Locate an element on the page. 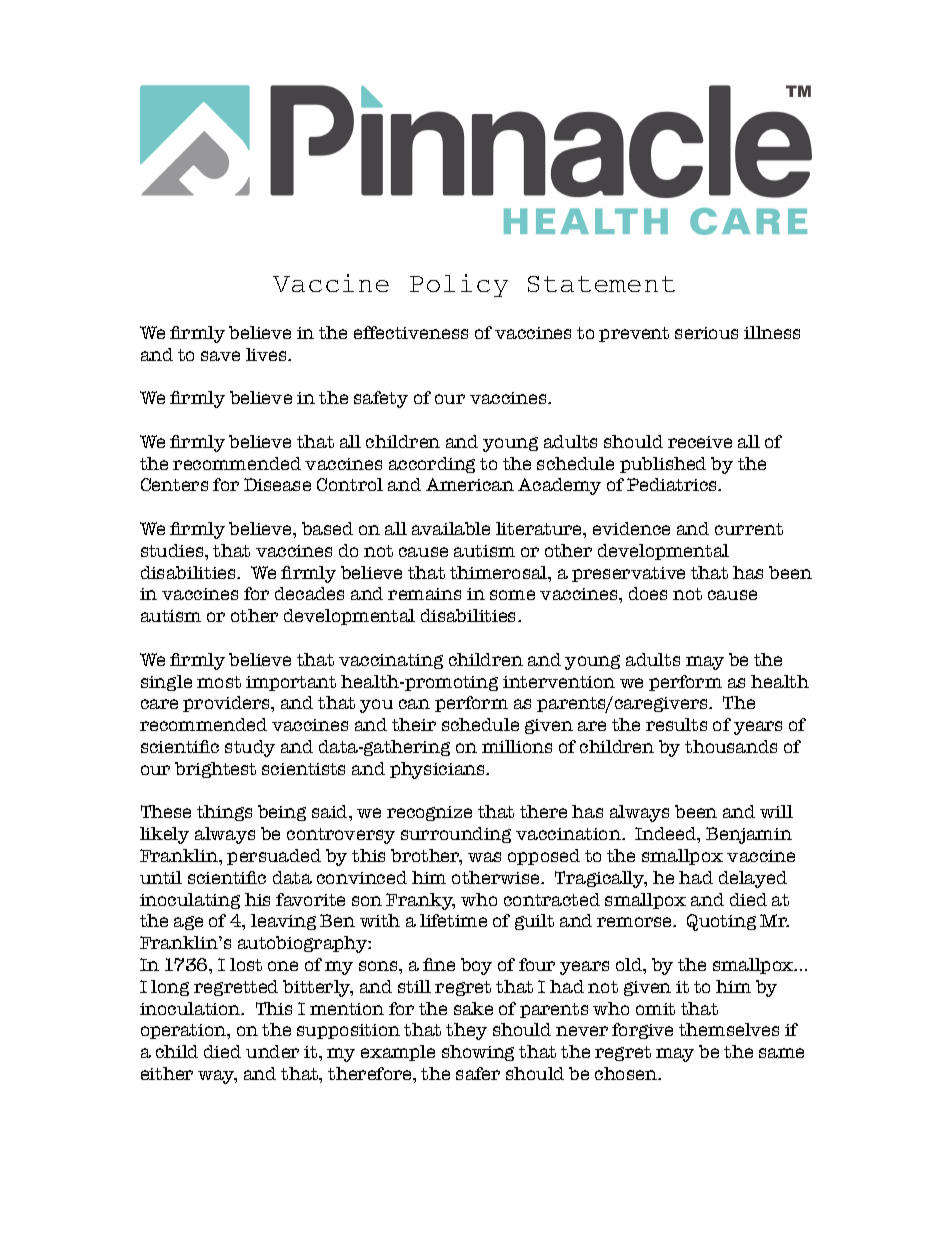 This image has width=952, height=1233. studies is located at coordinates (173, 550).
